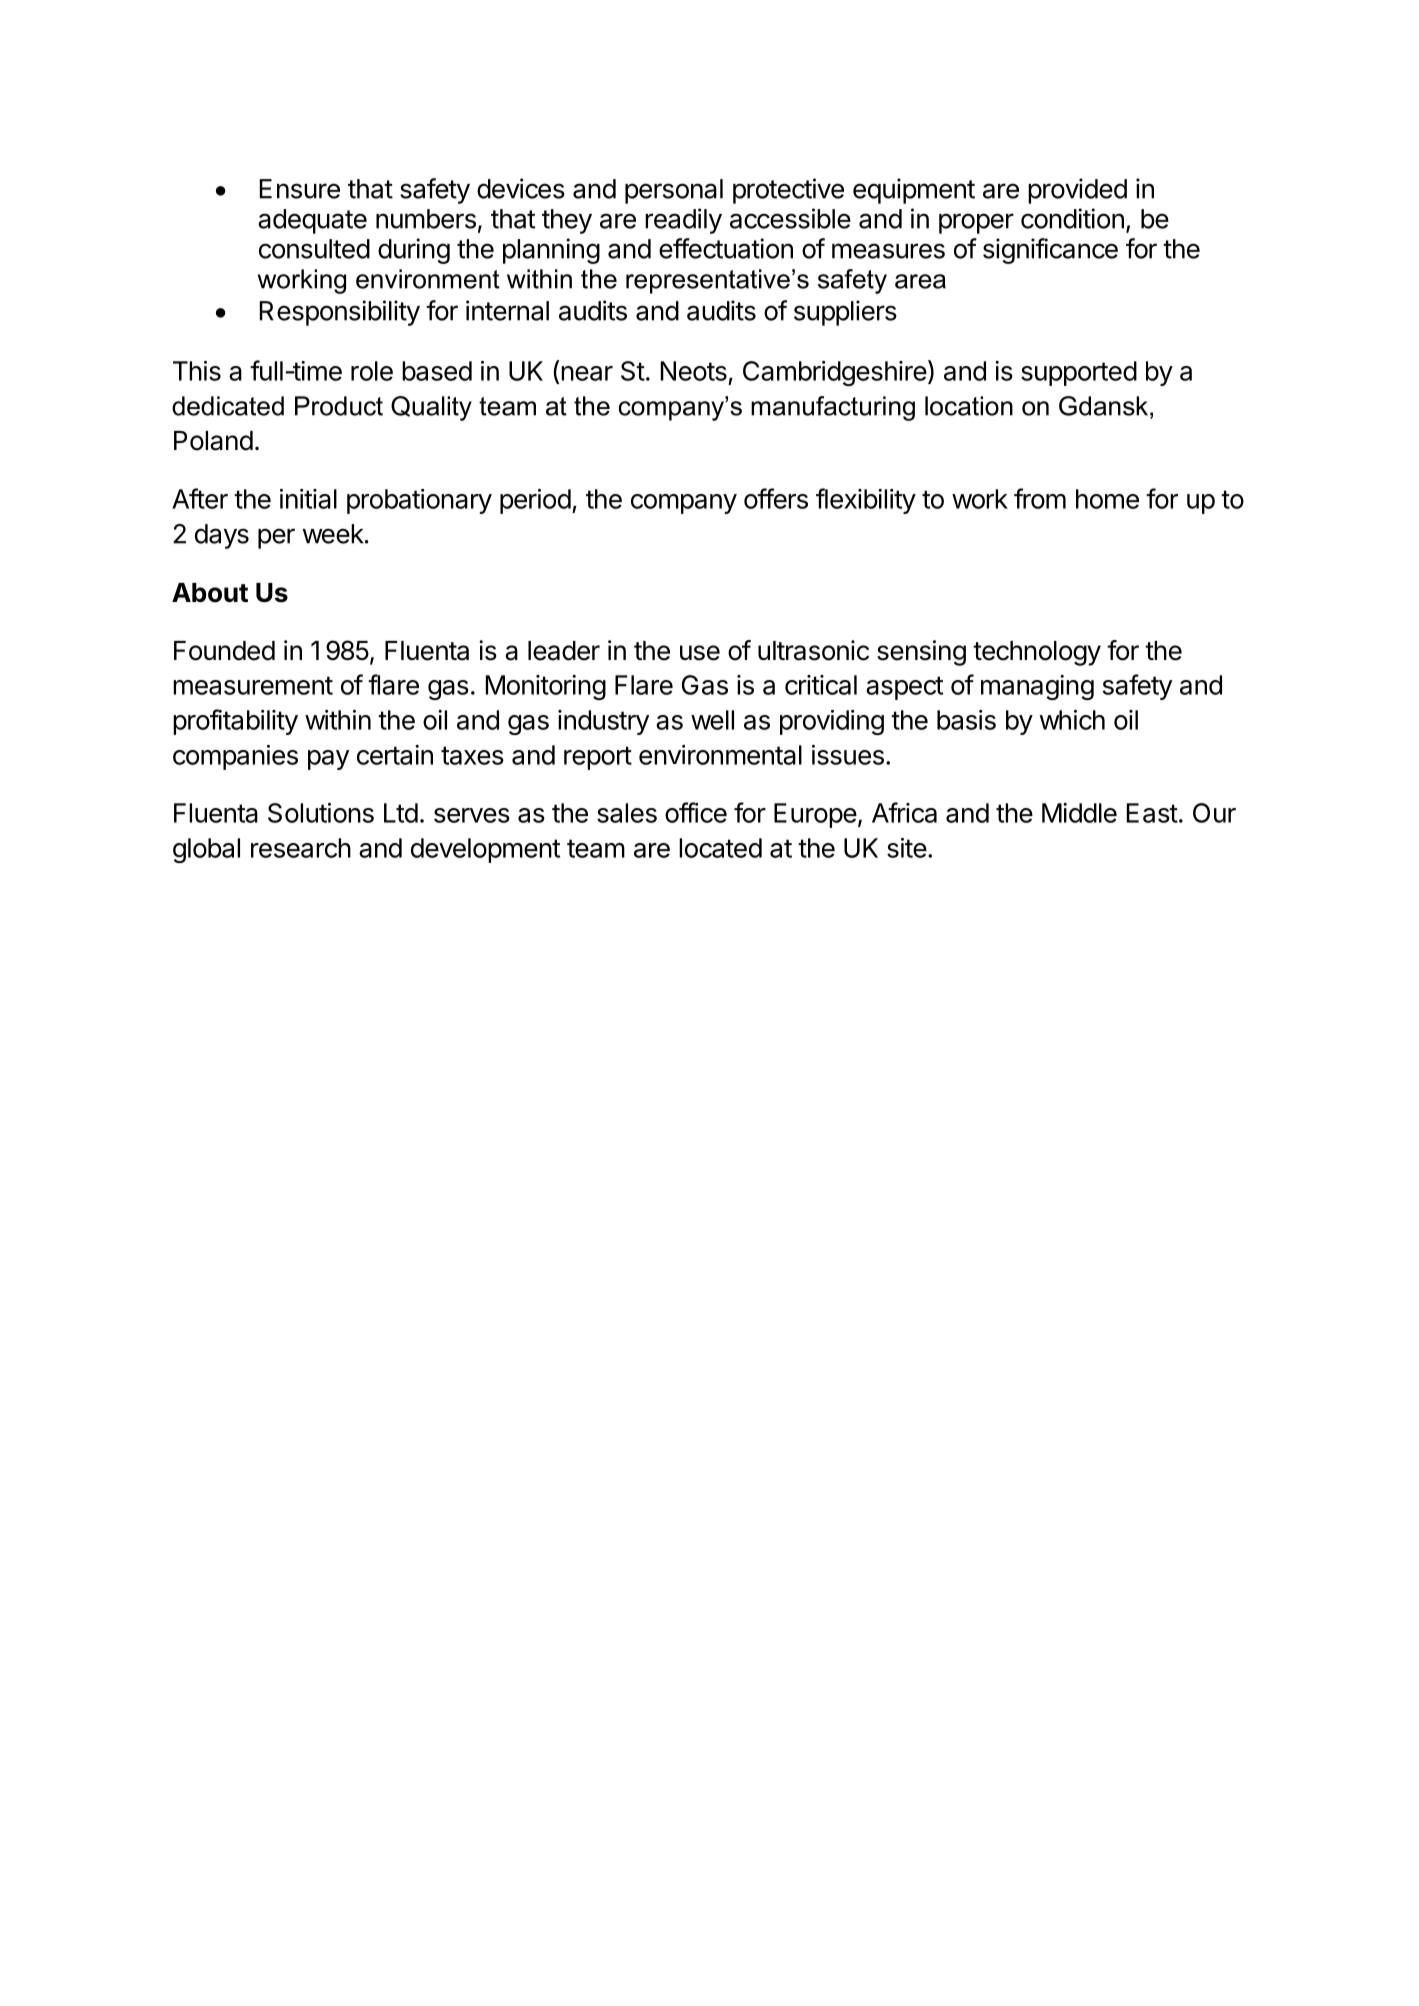 The height and width of the document is (2006, 1419). I want to click on Neots, so click(694, 371).
